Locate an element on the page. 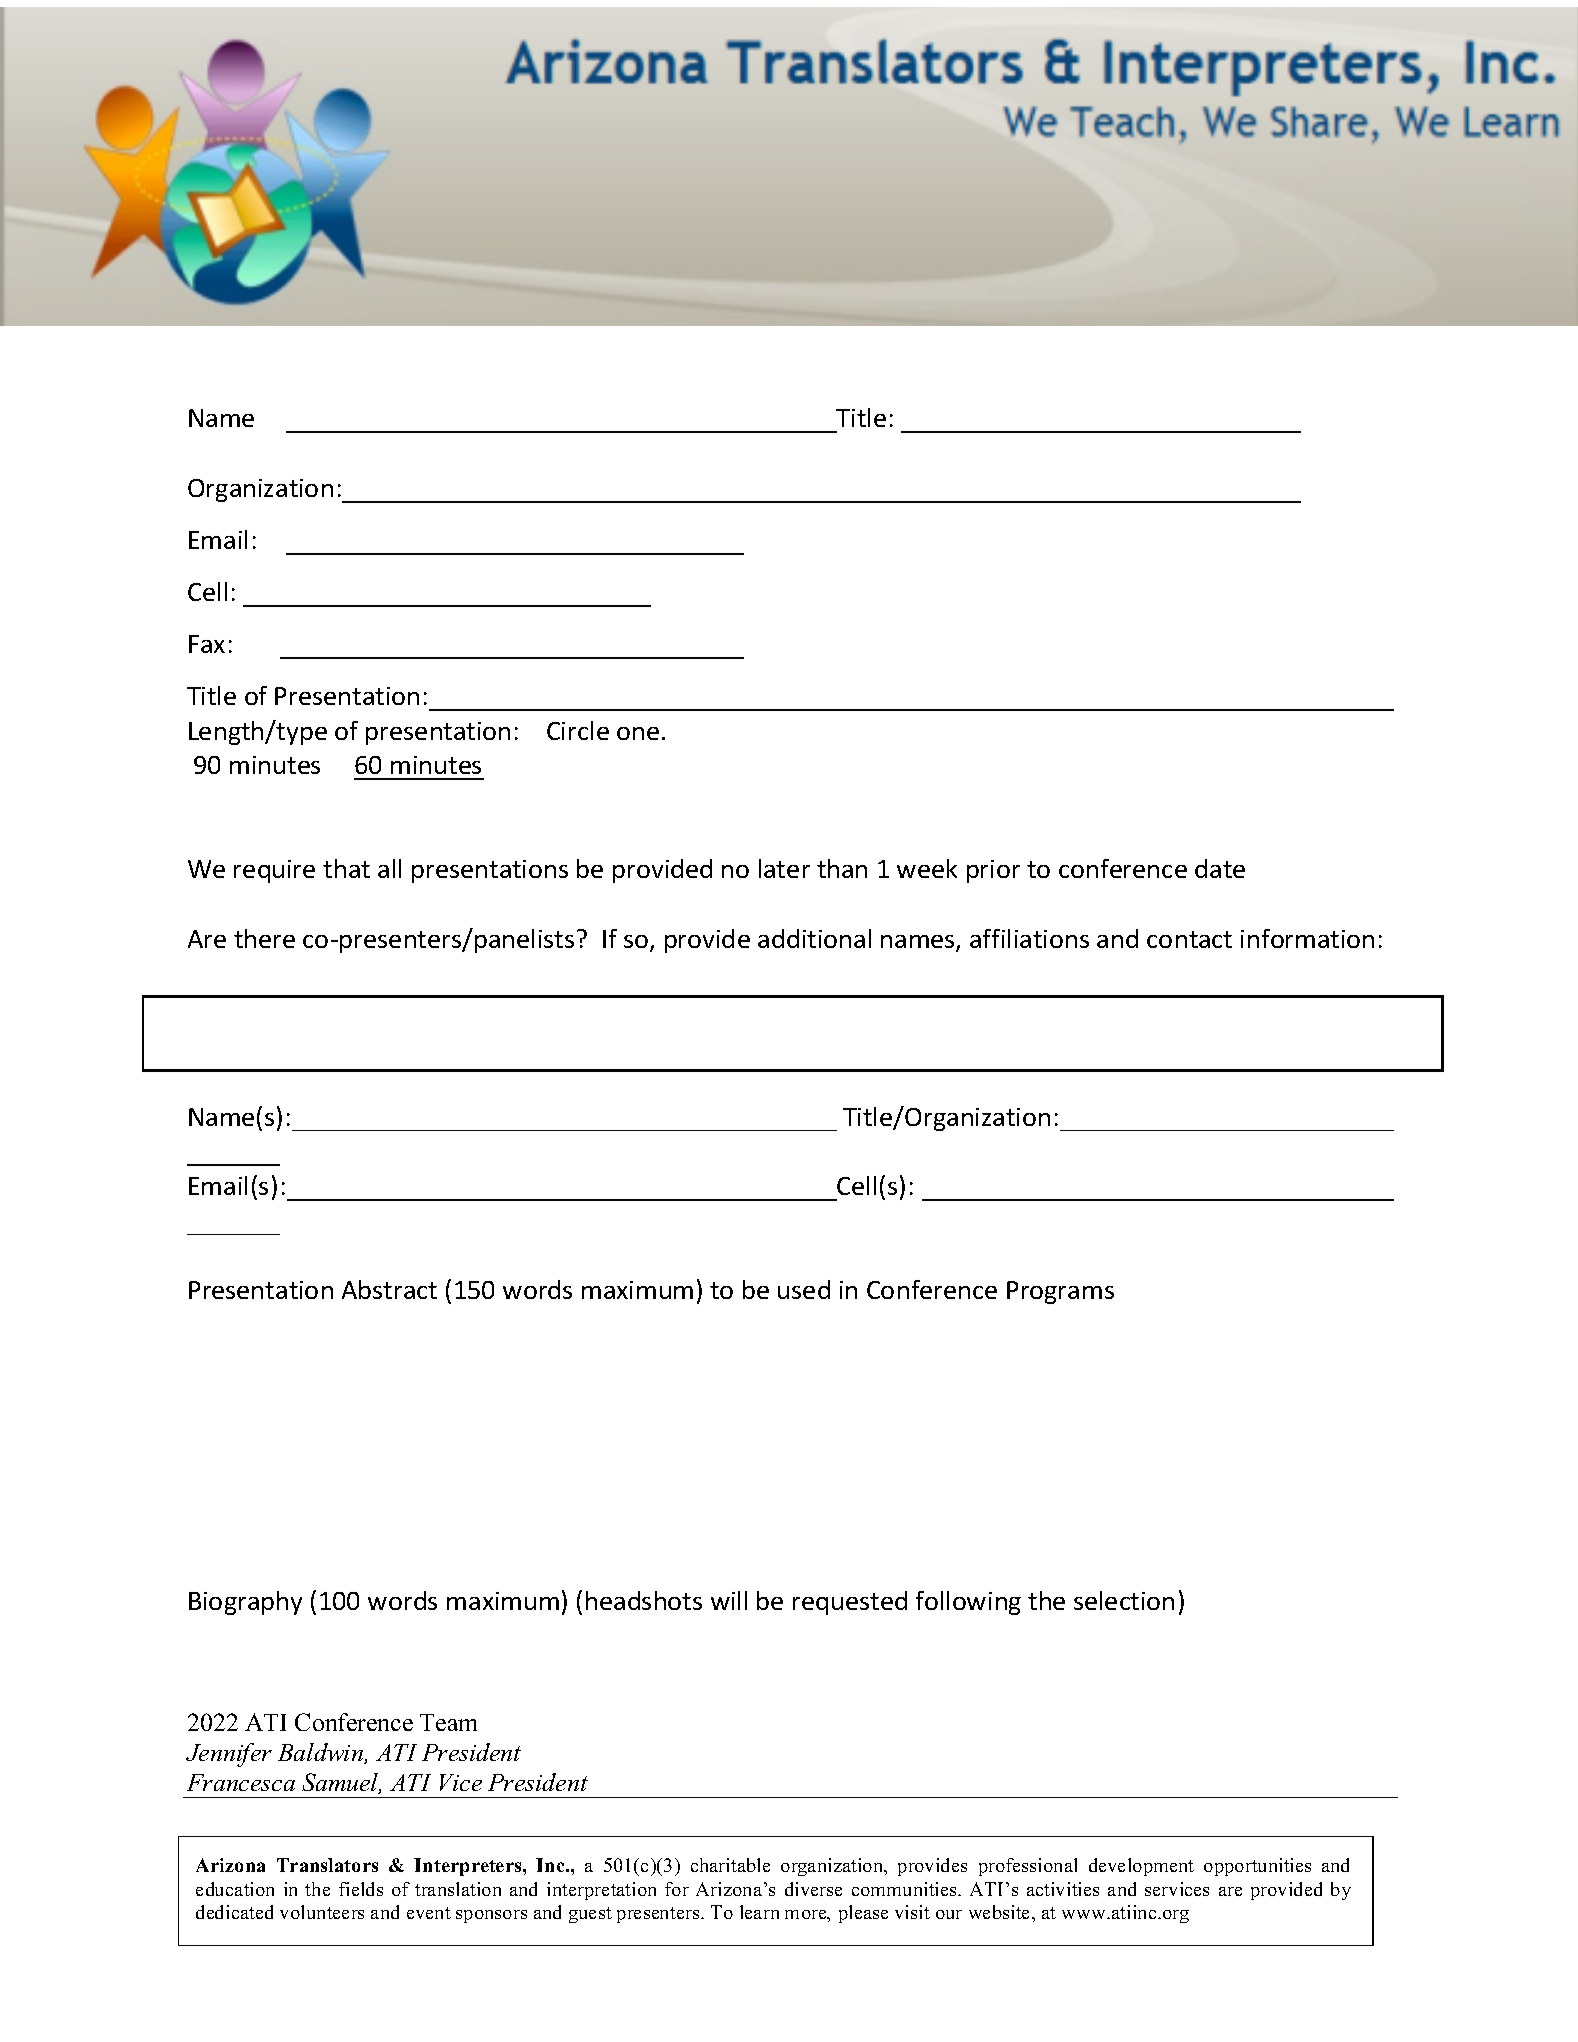  additional is located at coordinates (814, 938).
